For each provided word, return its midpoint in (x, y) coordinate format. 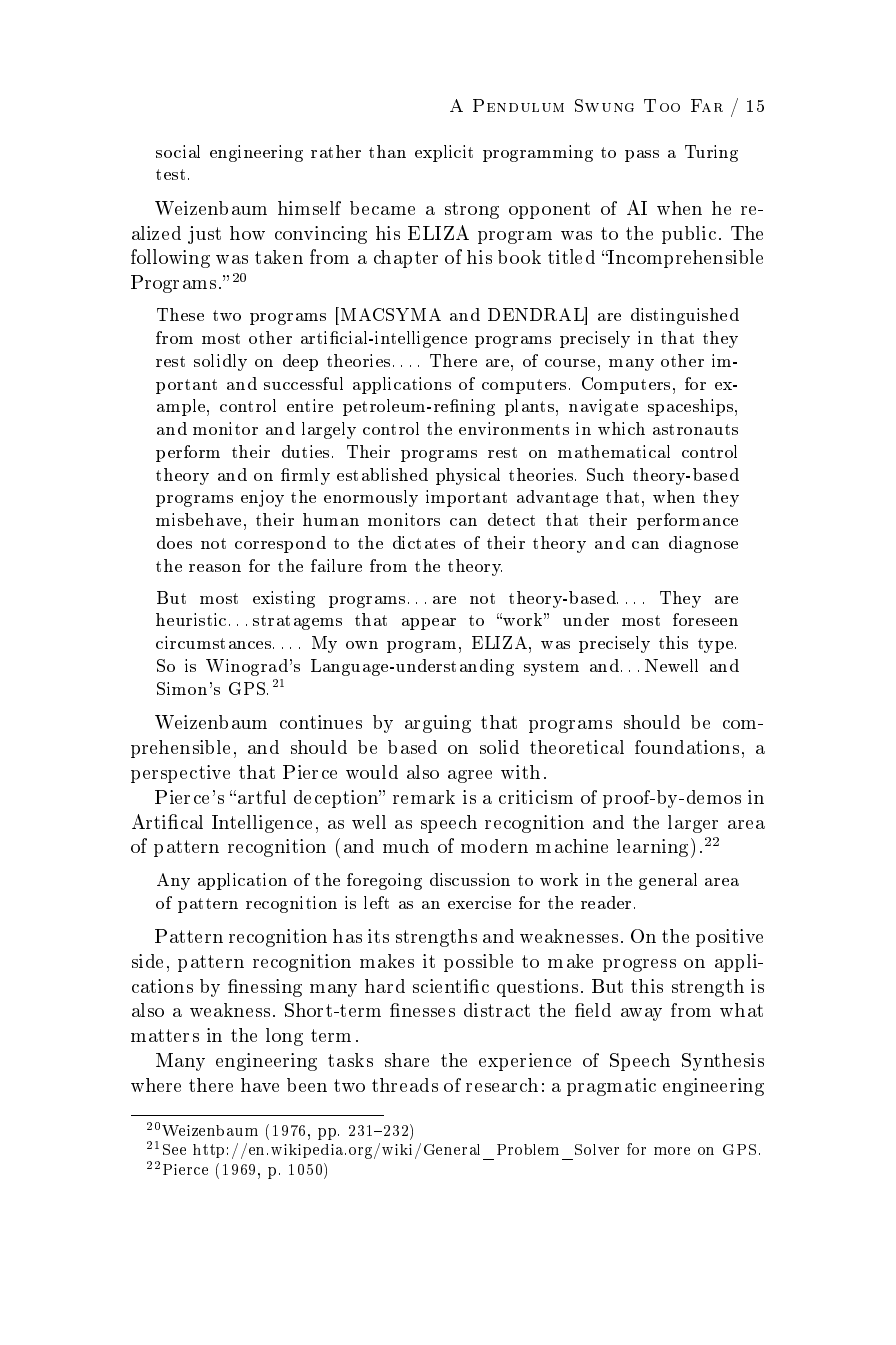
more (672, 1151)
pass (642, 156)
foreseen (705, 619)
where (156, 1085)
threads (405, 1085)
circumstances (215, 642)
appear (429, 624)
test (172, 174)
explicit (444, 153)
